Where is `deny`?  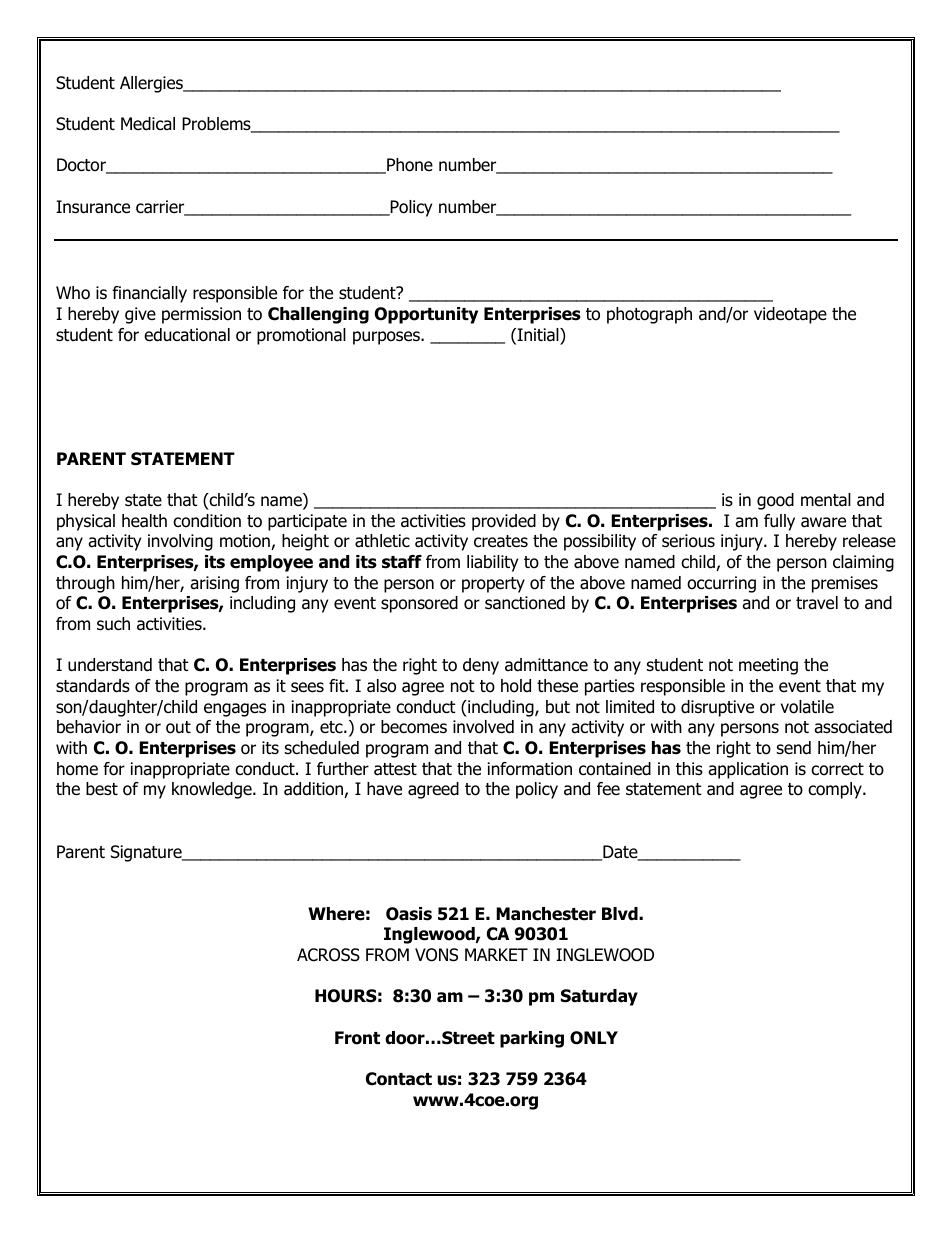 deny is located at coordinates (481, 666).
